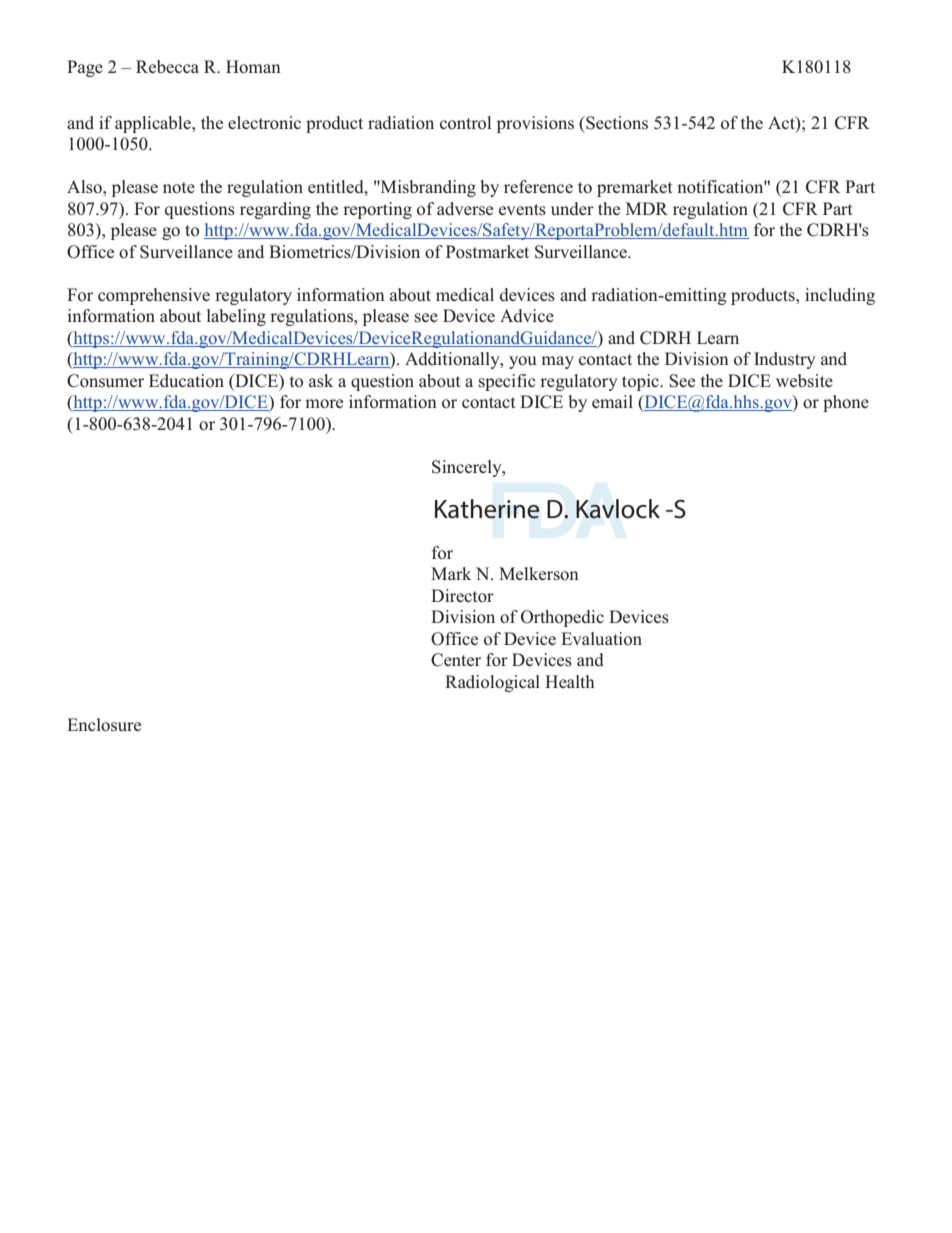  Describe the element at coordinates (492, 683) in the screenshot. I see `Radiological` at that location.
